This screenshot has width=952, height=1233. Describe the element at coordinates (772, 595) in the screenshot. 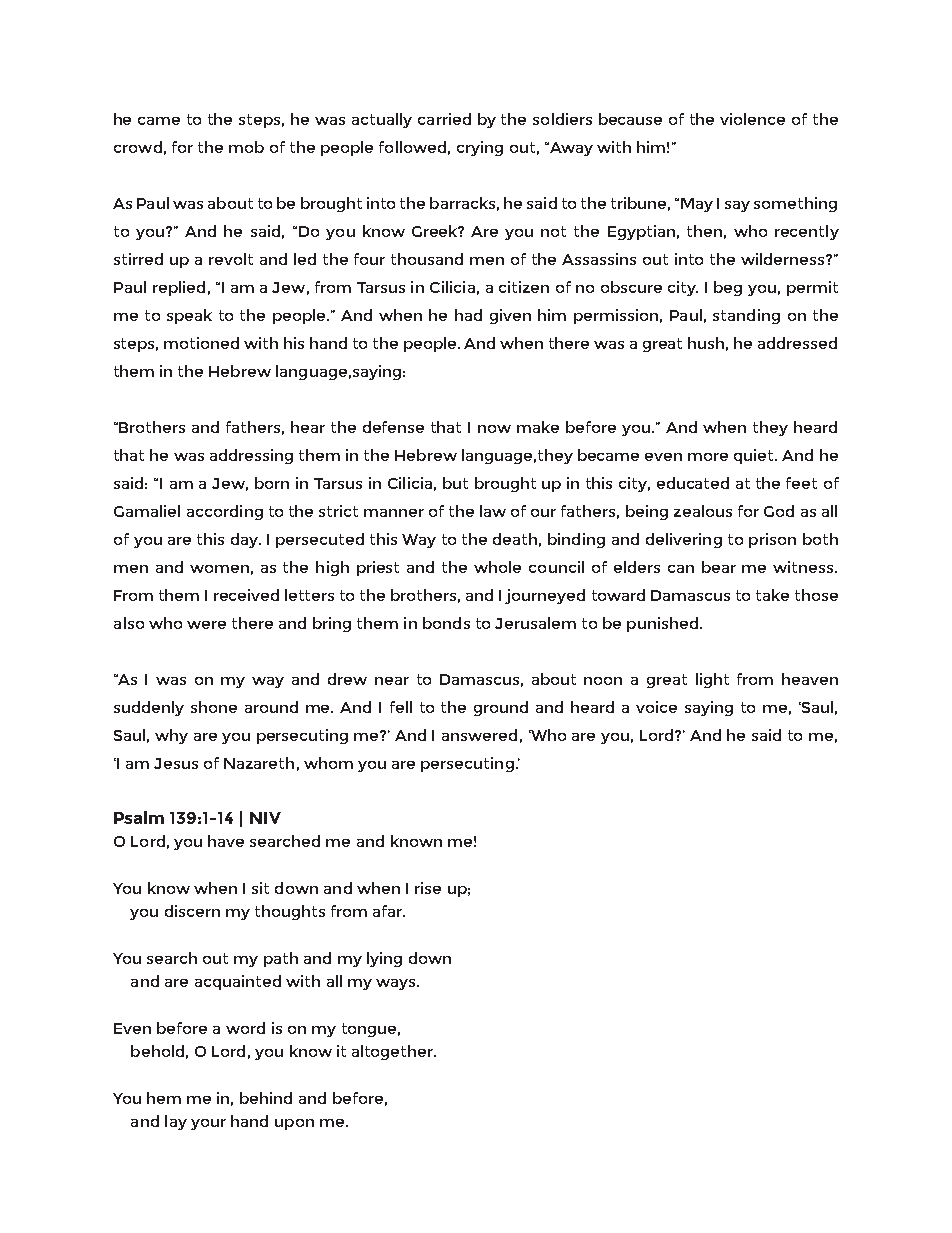

I see `take` at that location.
